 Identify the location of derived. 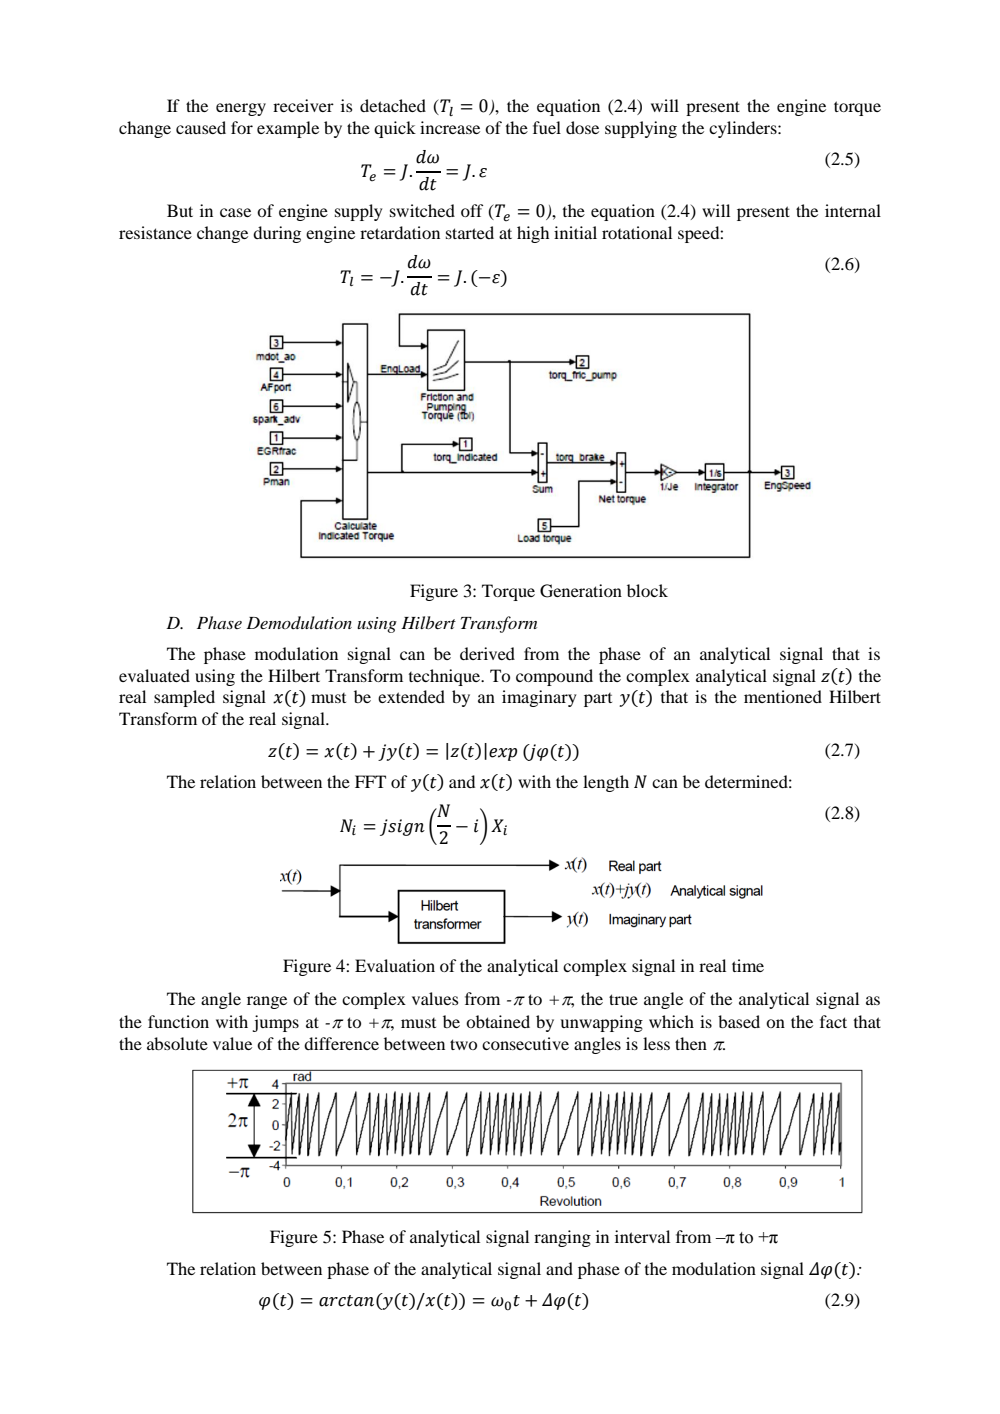
(487, 653).
